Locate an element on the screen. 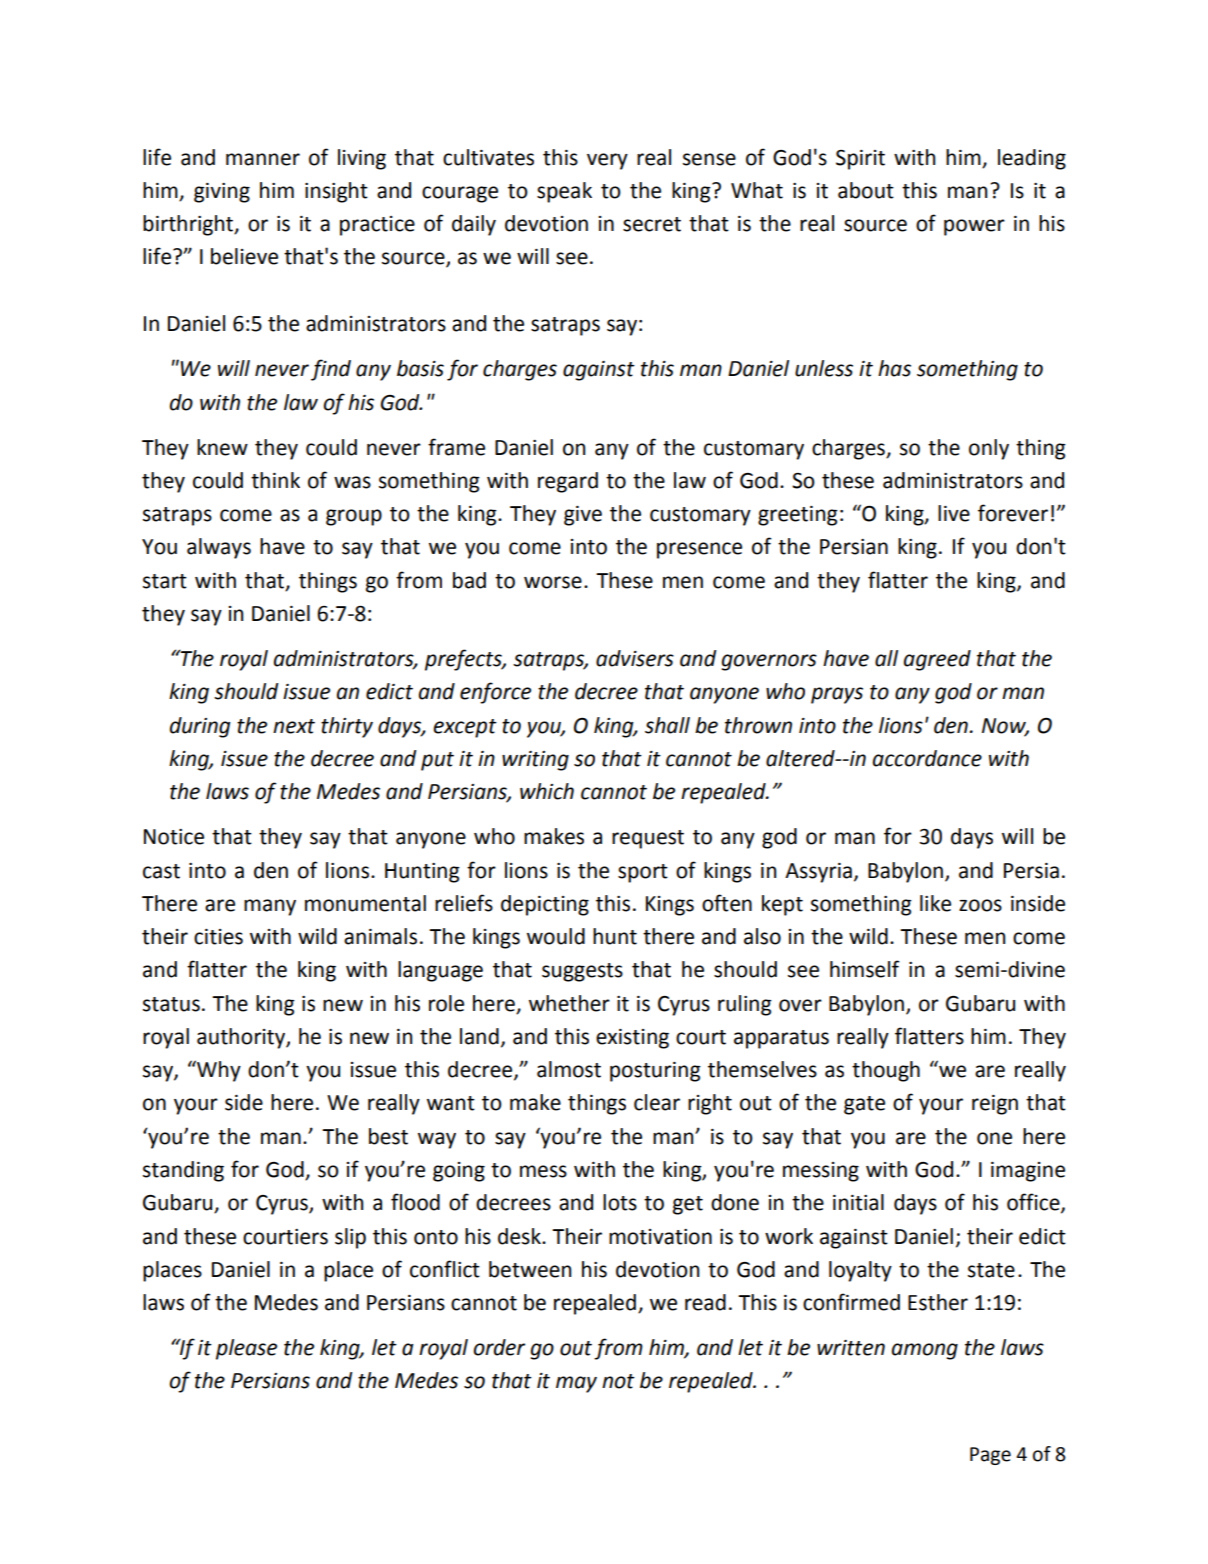 The width and height of the screenshot is (1208, 1564). speak is located at coordinates (564, 192).
